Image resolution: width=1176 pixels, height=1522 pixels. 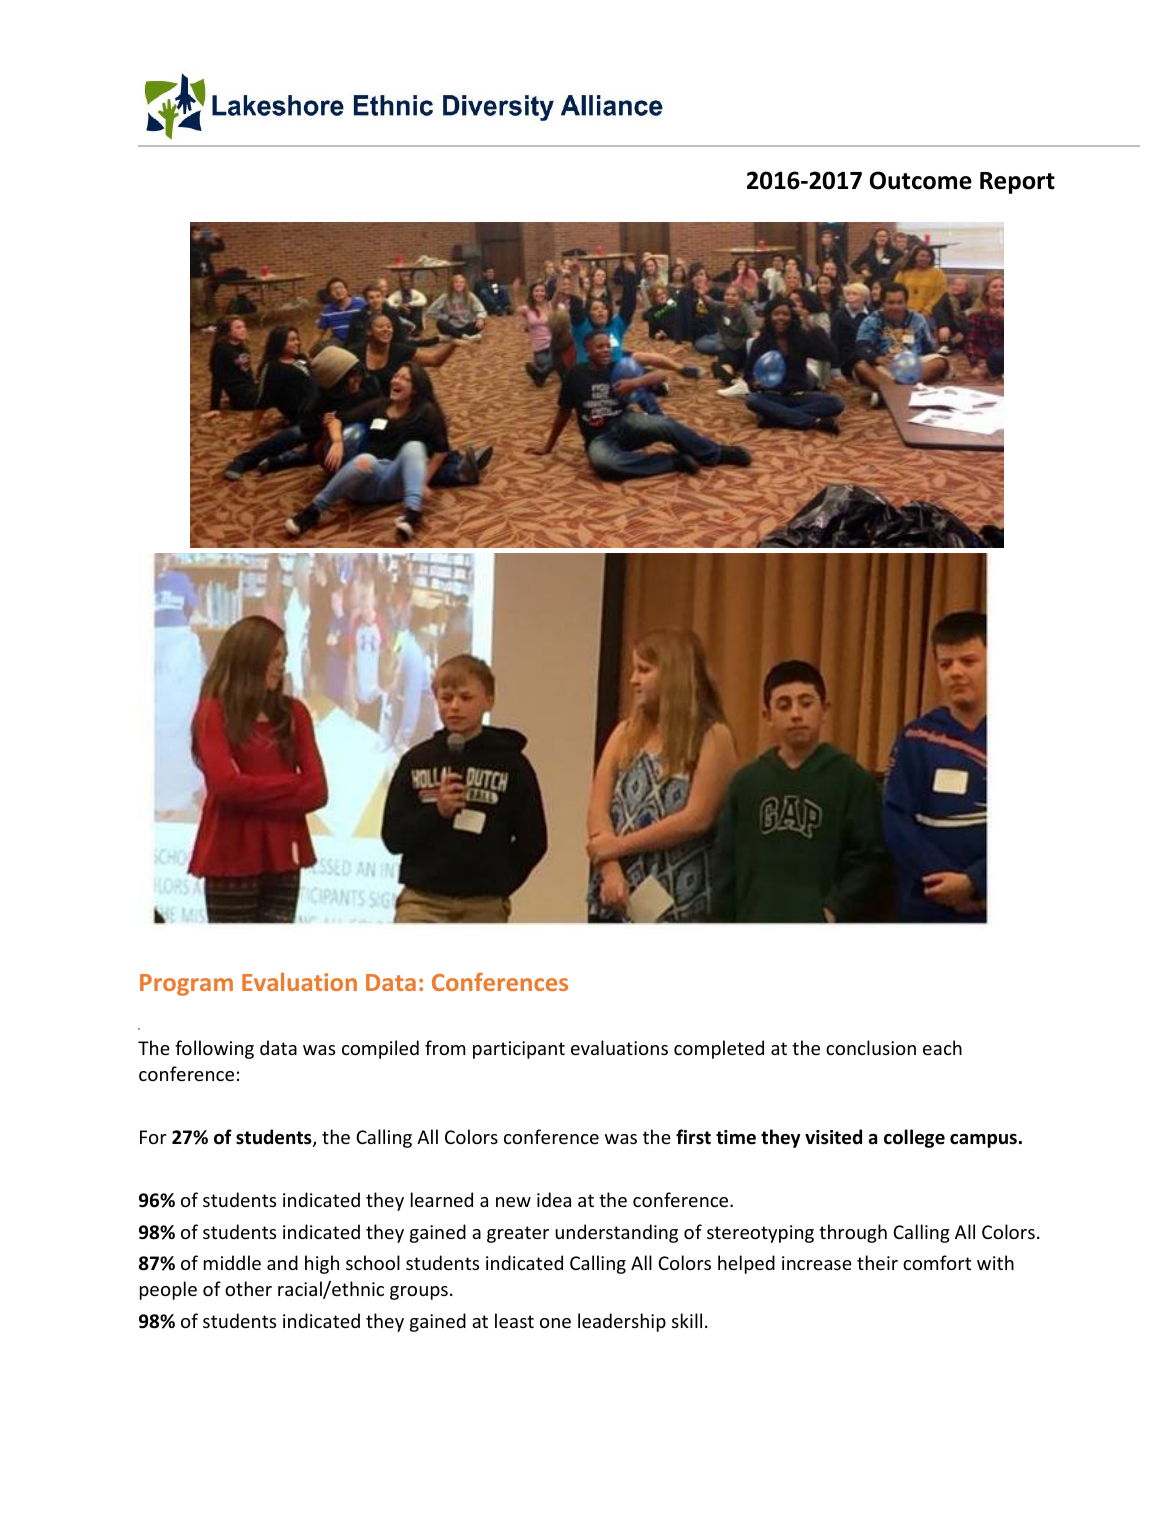 What do you see at coordinates (937, 1262) in the image?
I see `comfort` at bounding box center [937, 1262].
